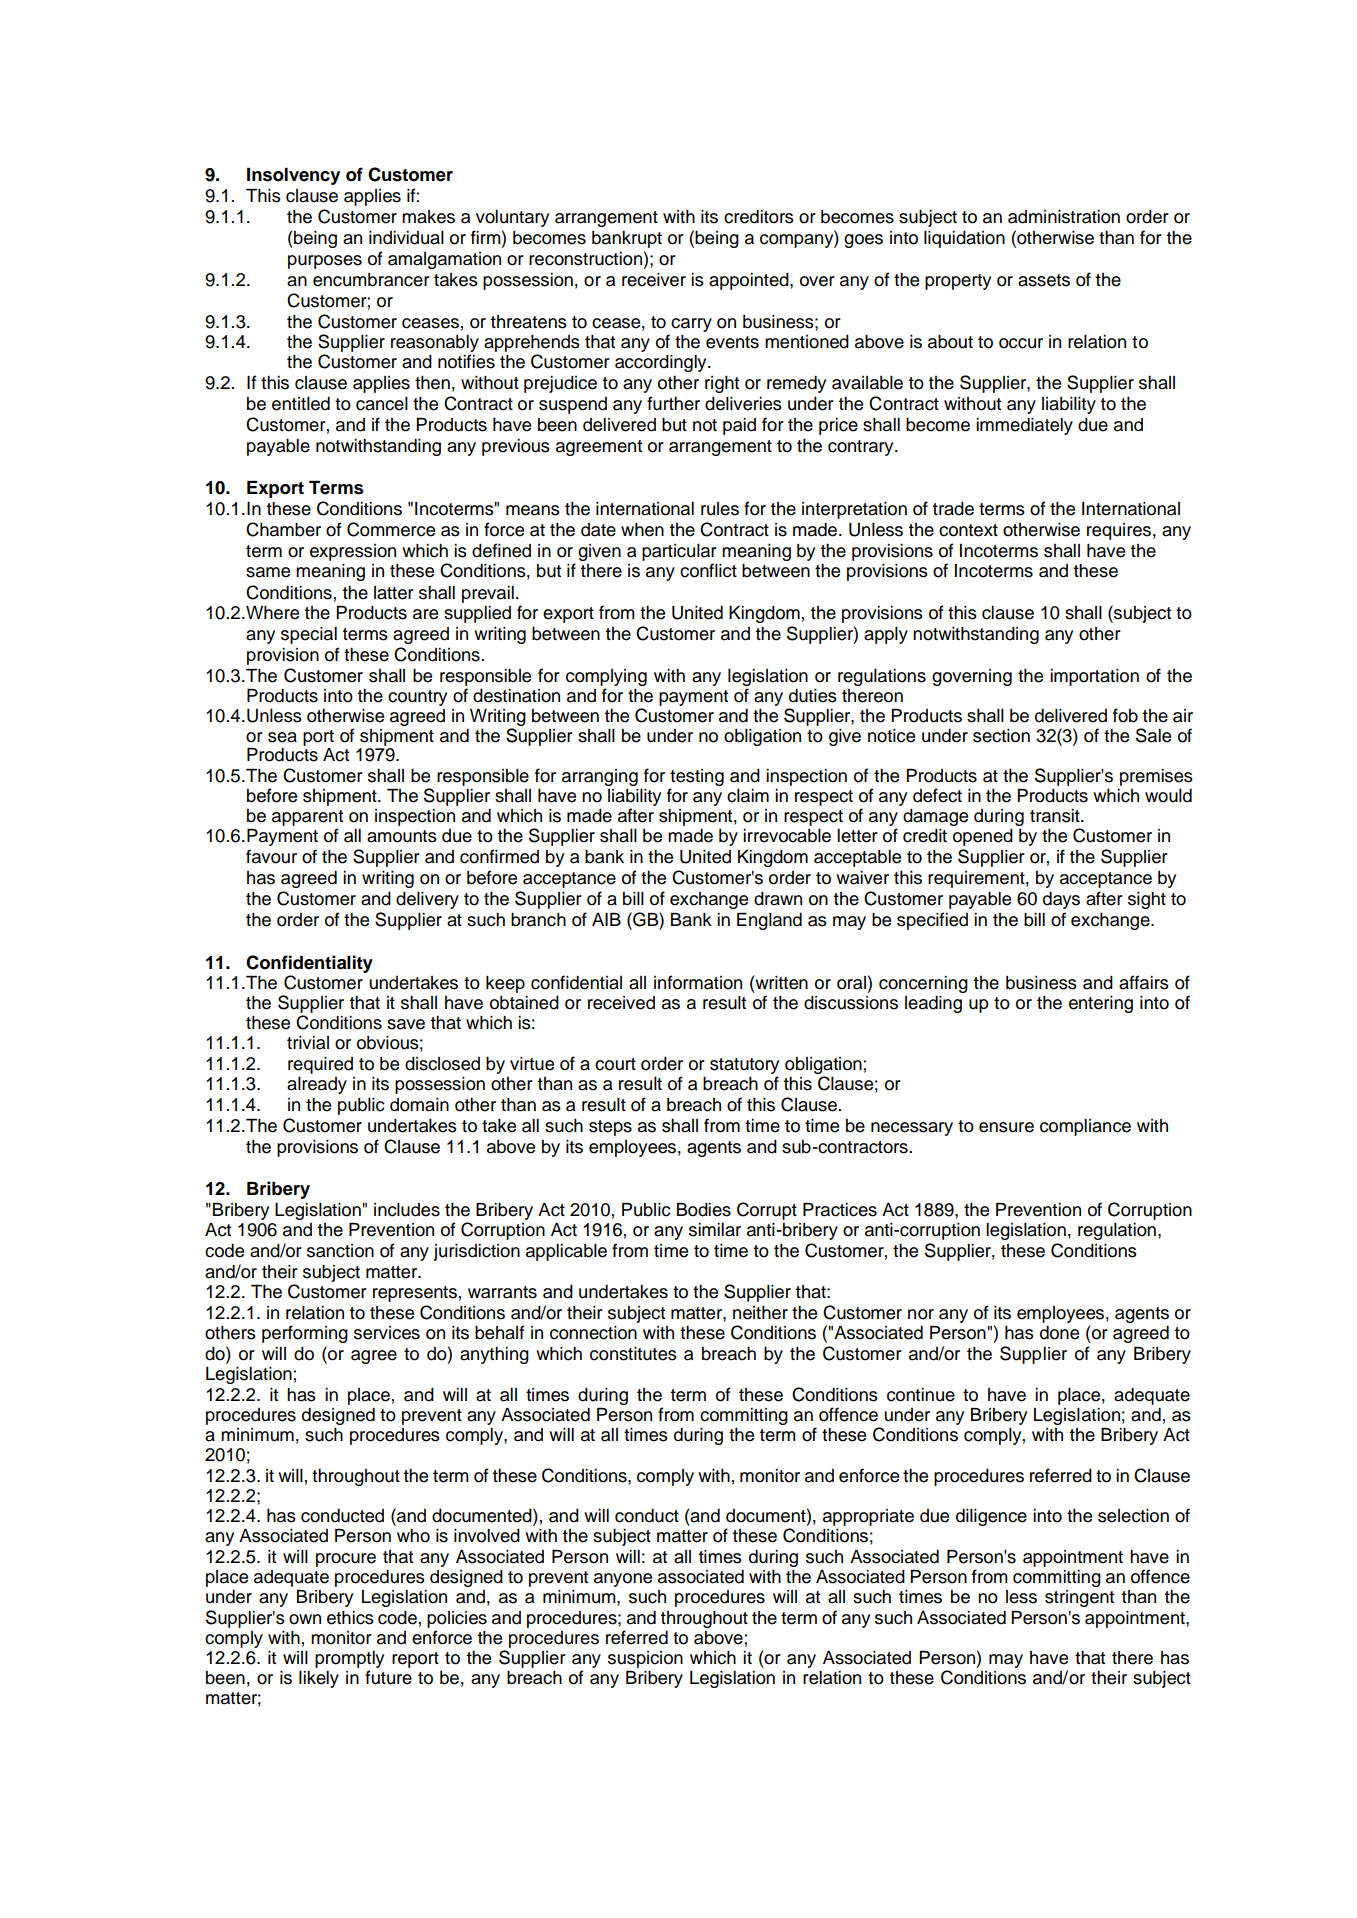 Image resolution: width=1357 pixels, height=1918 pixels. Describe the element at coordinates (350, 1618) in the page. I see `ethics` at that location.
